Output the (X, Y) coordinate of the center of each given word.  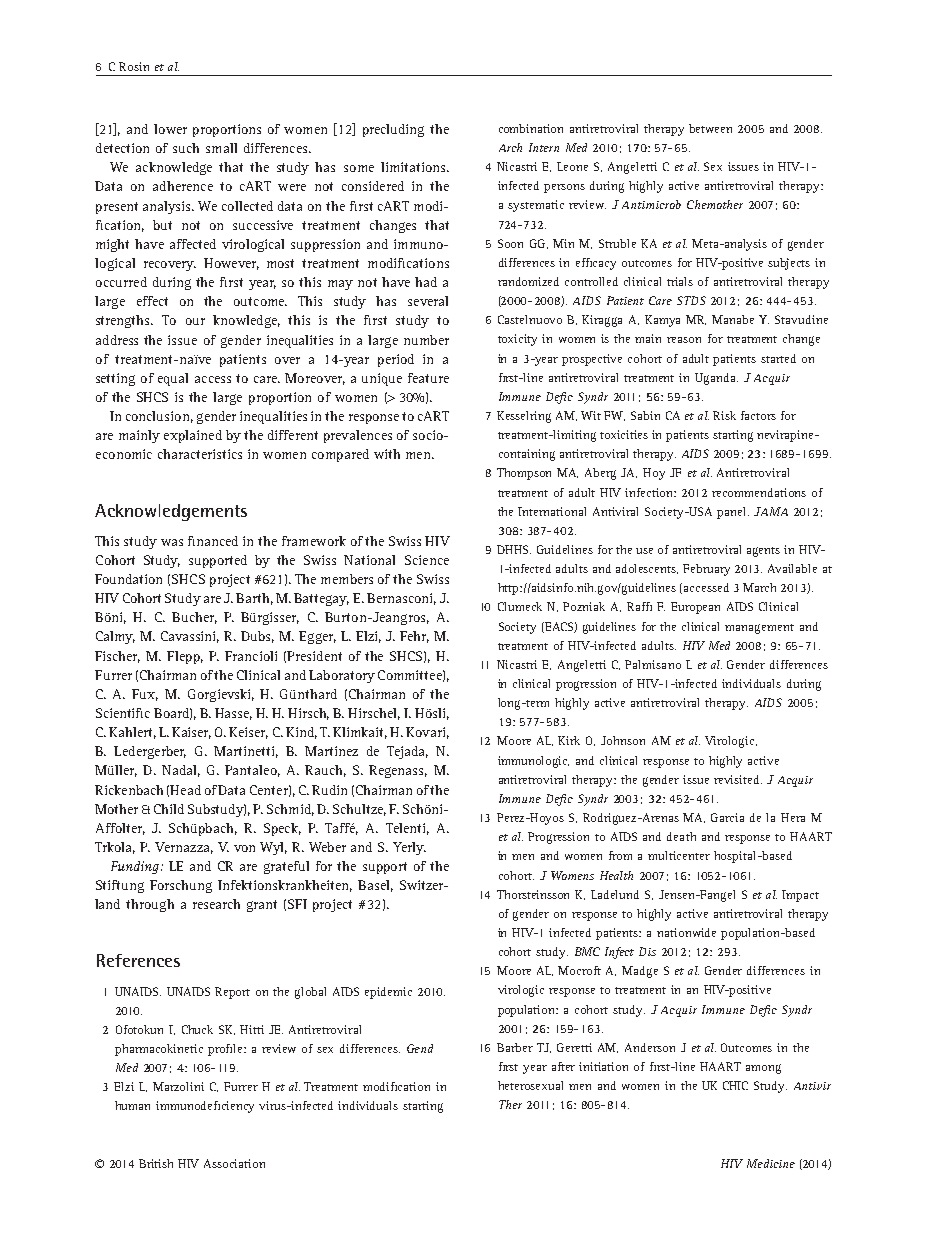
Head (185, 790)
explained (193, 436)
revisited (738, 779)
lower (170, 129)
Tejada (407, 752)
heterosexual (530, 1085)
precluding (393, 130)
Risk (724, 415)
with (387, 454)
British (156, 1163)
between (710, 128)
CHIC (735, 1085)
